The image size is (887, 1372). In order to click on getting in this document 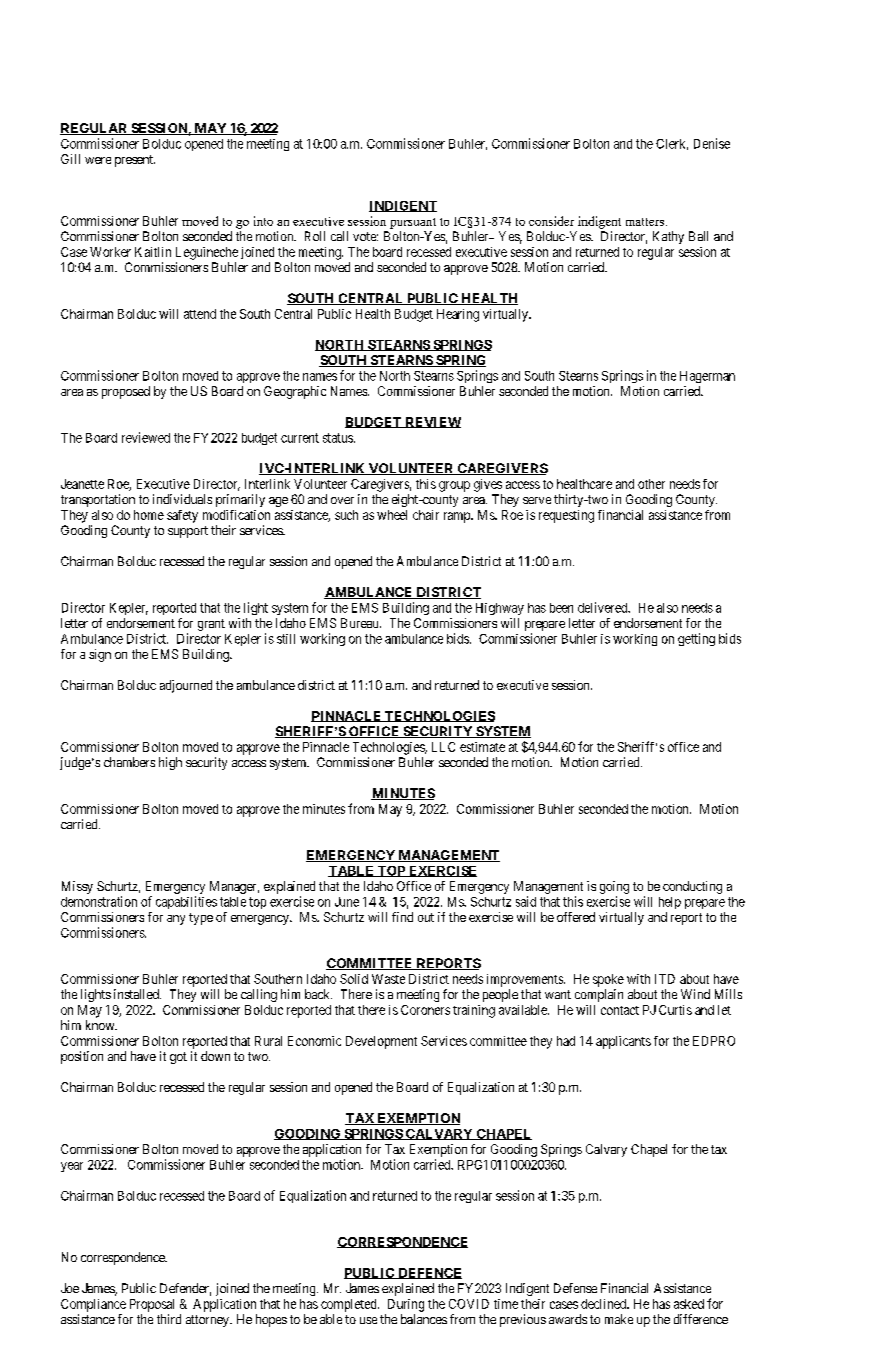, I will do `click(696, 639)`.
